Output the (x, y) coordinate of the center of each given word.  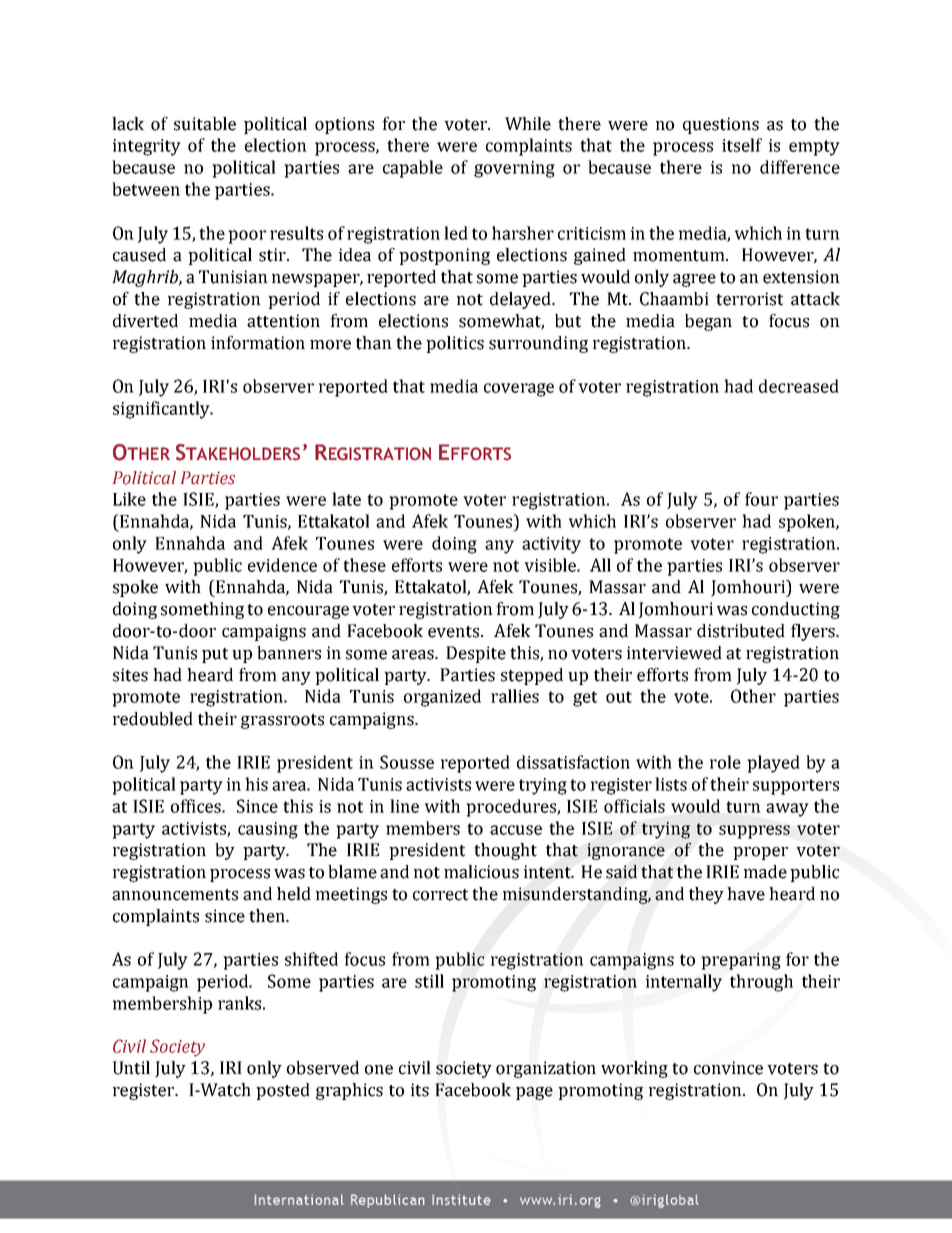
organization (546, 1069)
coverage (519, 390)
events (455, 632)
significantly (162, 410)
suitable (205, 124)
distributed (741, 631)
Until (131, 1068)
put (215, 655)
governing (514, 169)
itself (742, 145)
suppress (754, 832)
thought (505, 851)
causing (268, 830)
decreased (799, 386)
